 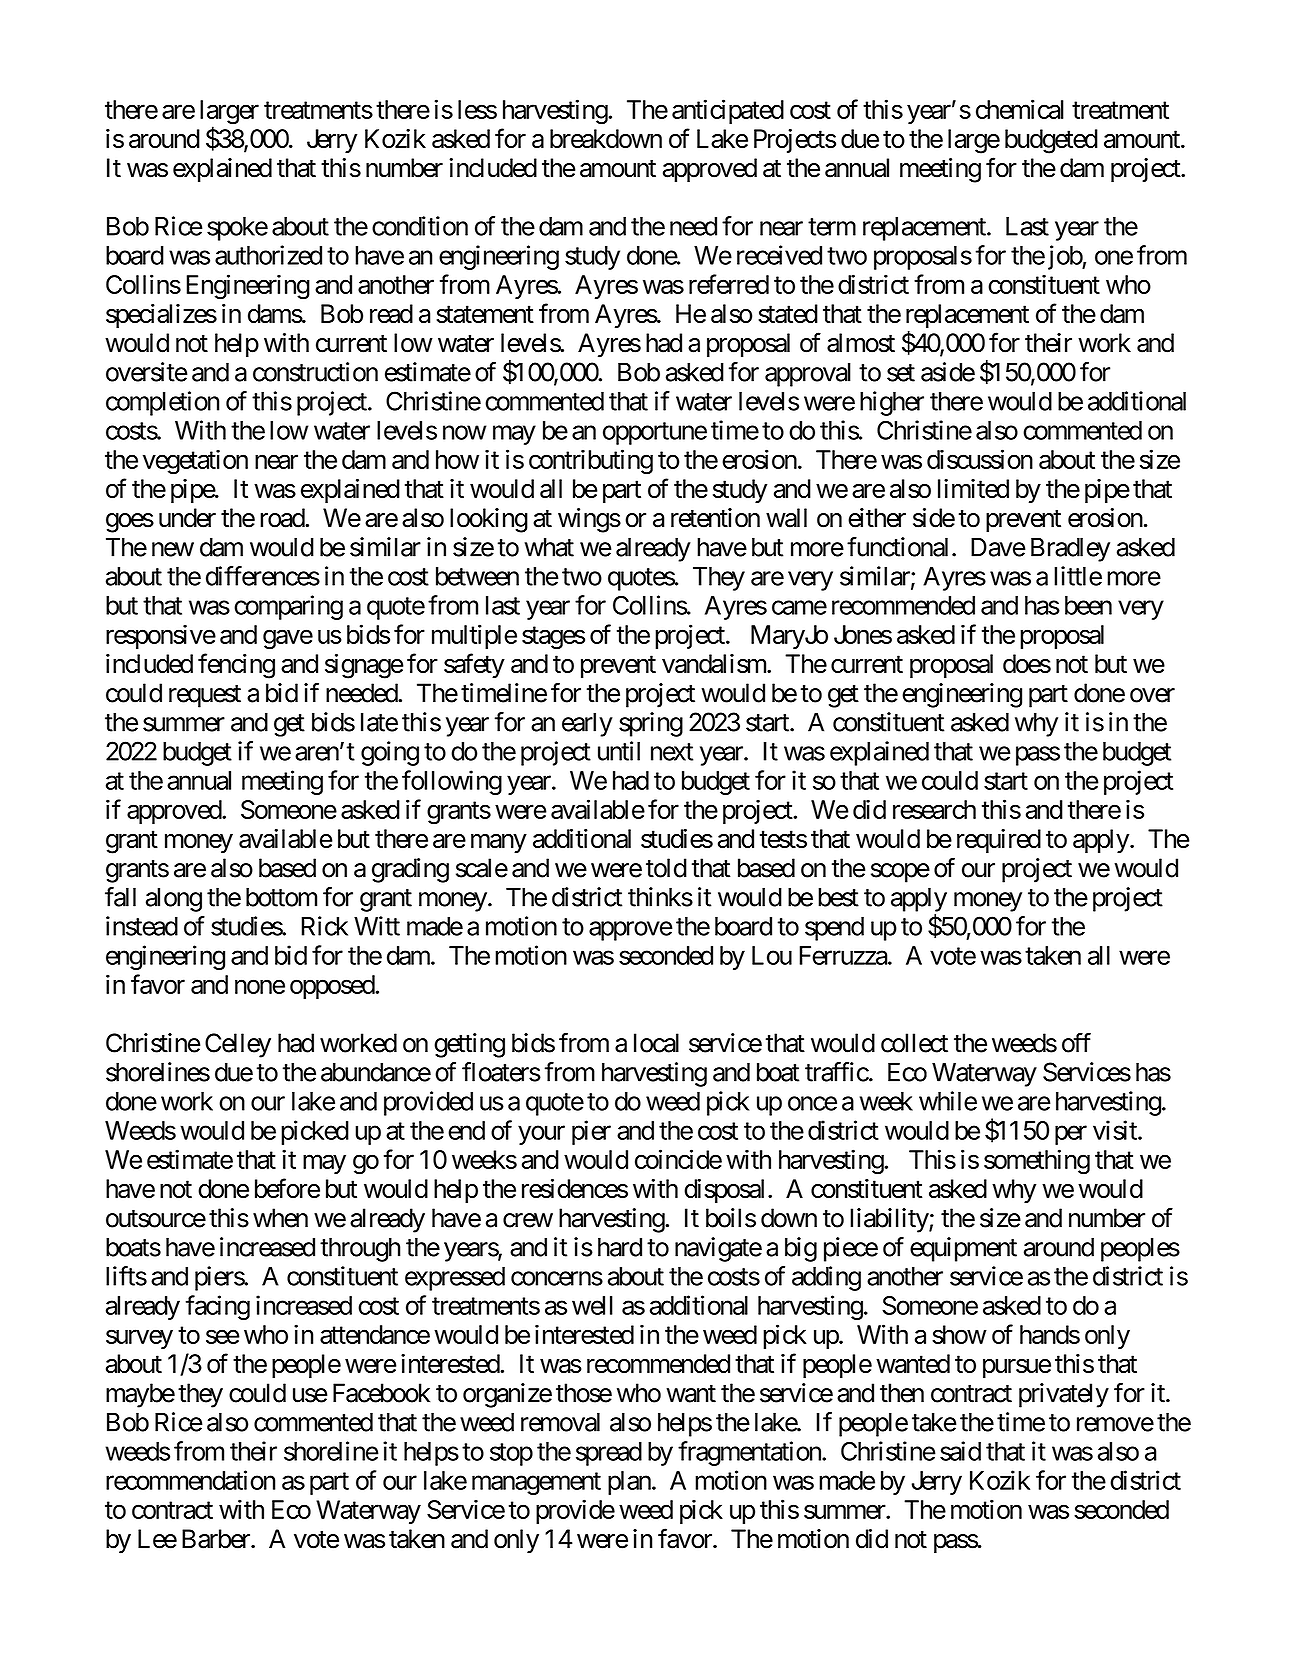 I want to click on recommendation, so click(x=191, y=1480).
